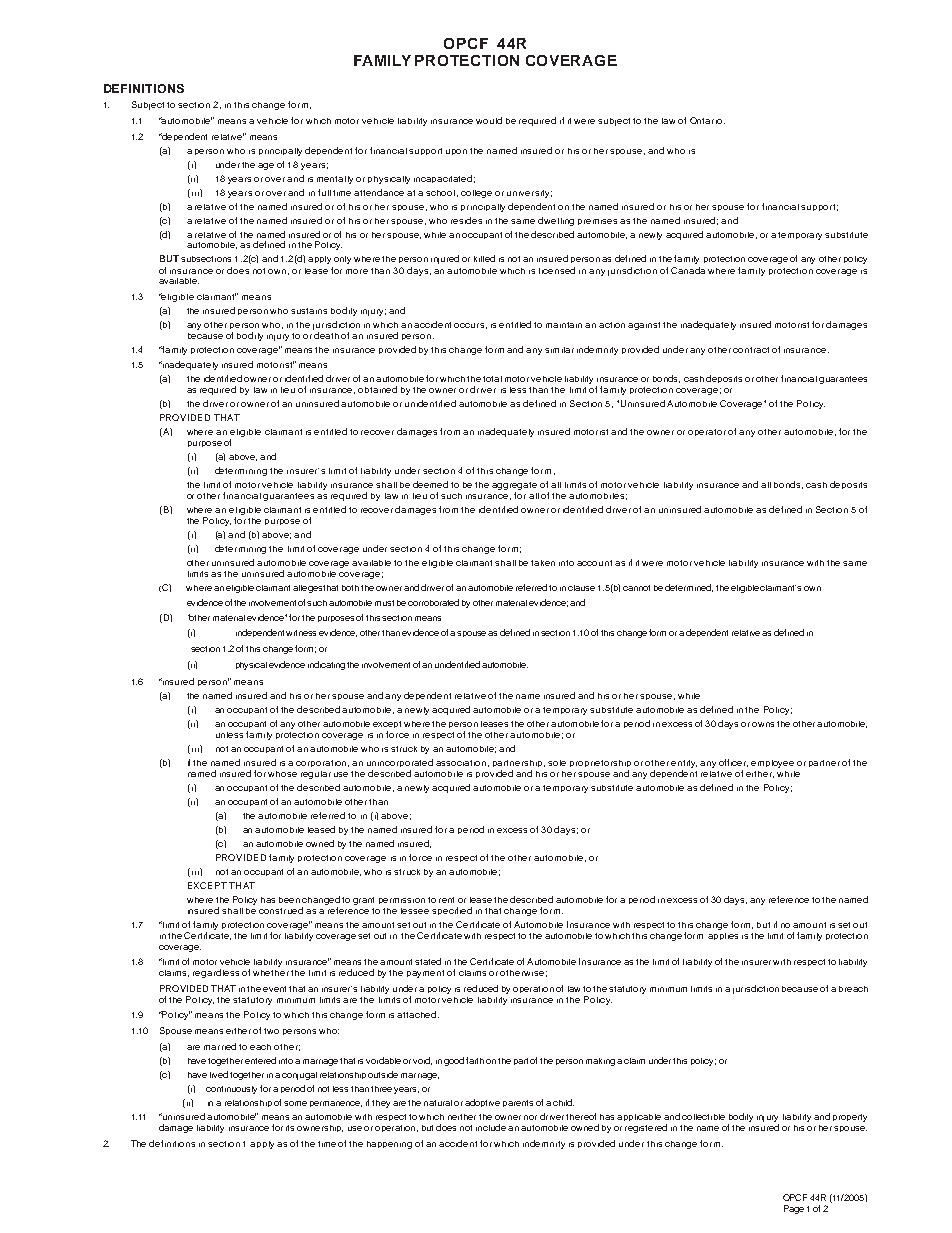  I want to click on would, so click(489, 120).
